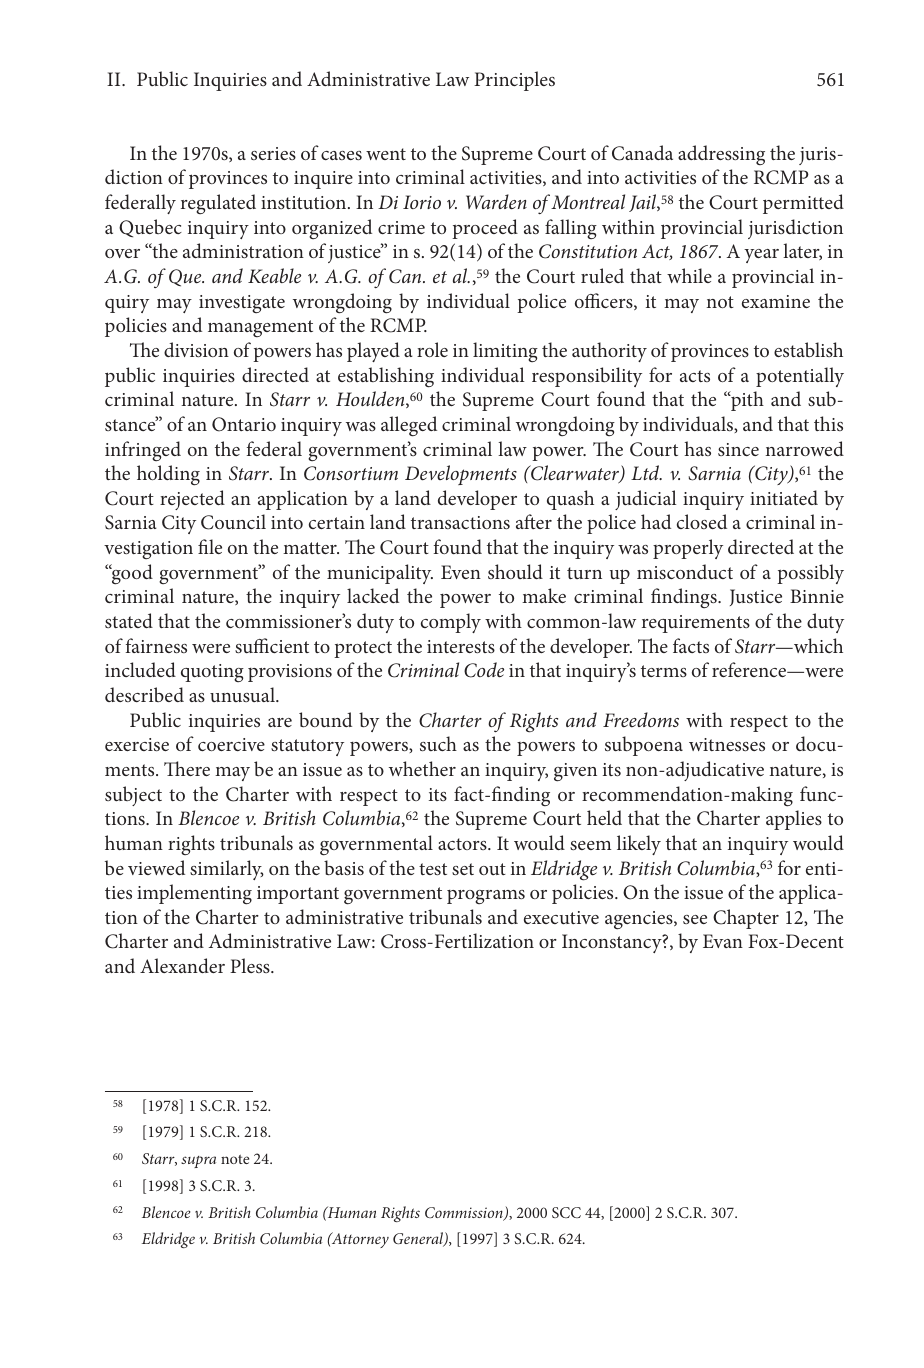  What do you see at coordinates (721, 155) in the screenshot?
I see `addressing` at bounding box center [721, 155].
